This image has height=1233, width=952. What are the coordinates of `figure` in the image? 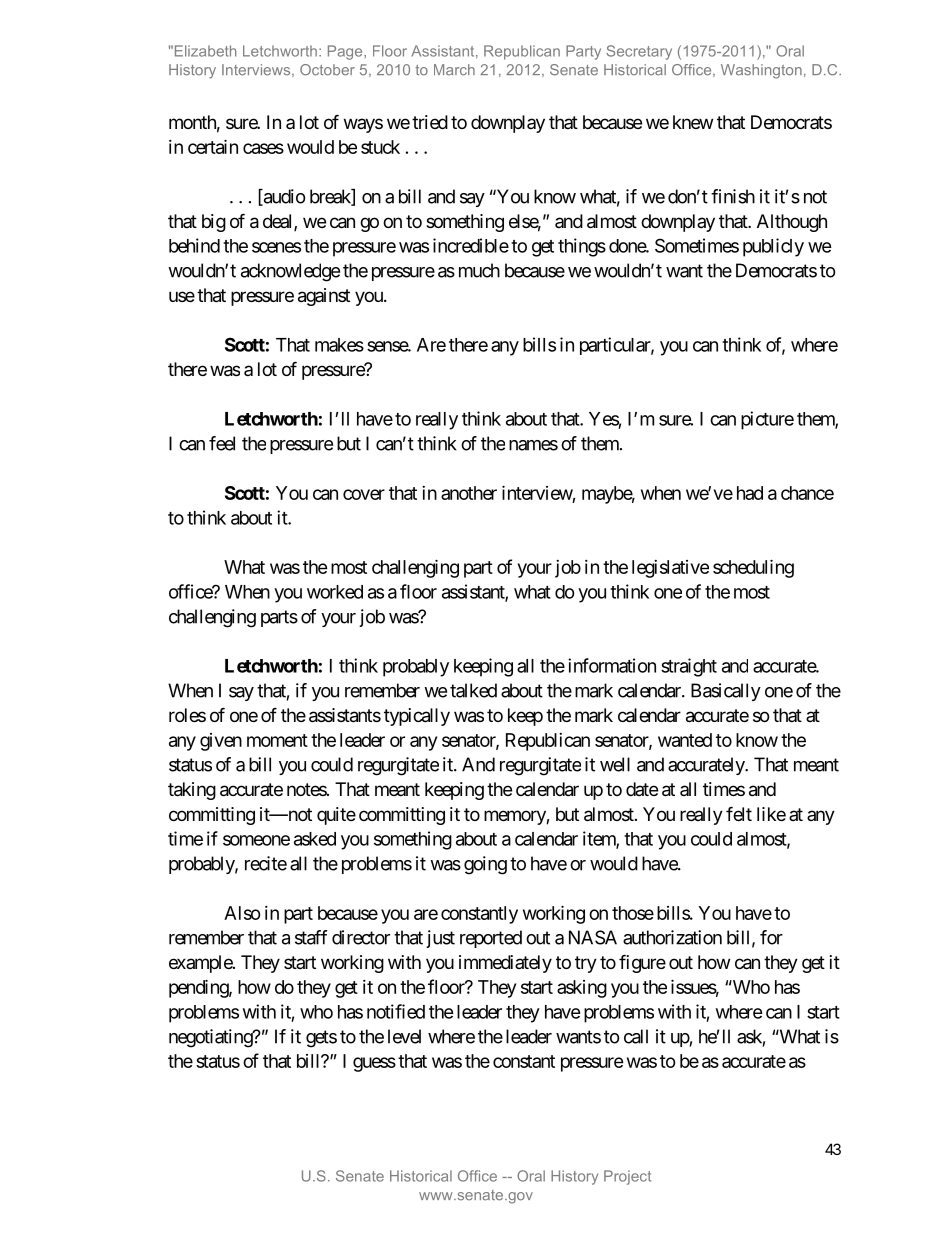 It's located at (642, 963).
